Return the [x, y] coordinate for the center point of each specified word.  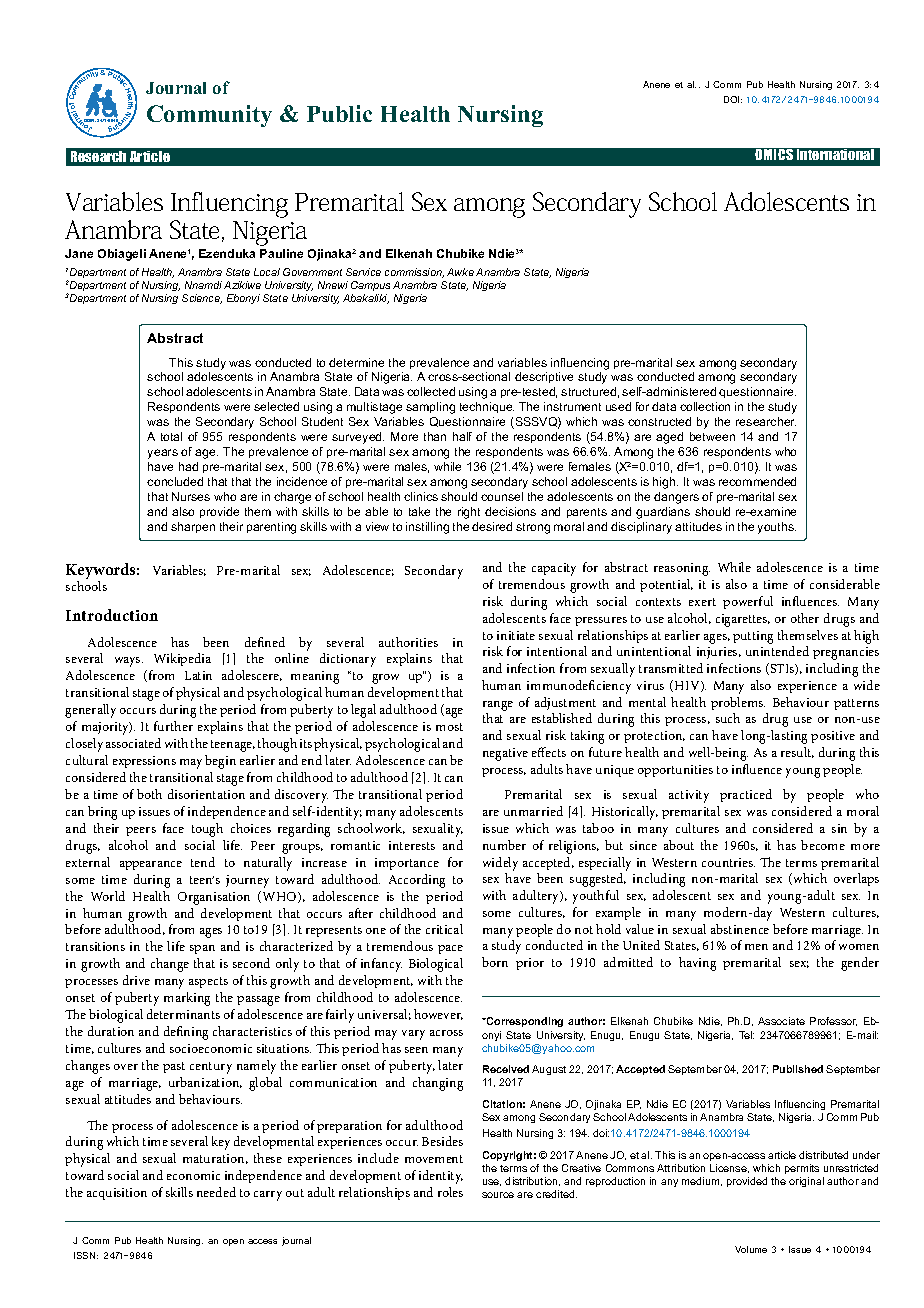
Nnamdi [203, 285]
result [797, 752]
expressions [144, 762]
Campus [370, 286]
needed [216, 1192]
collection [705, 406]
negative [505, 754]
